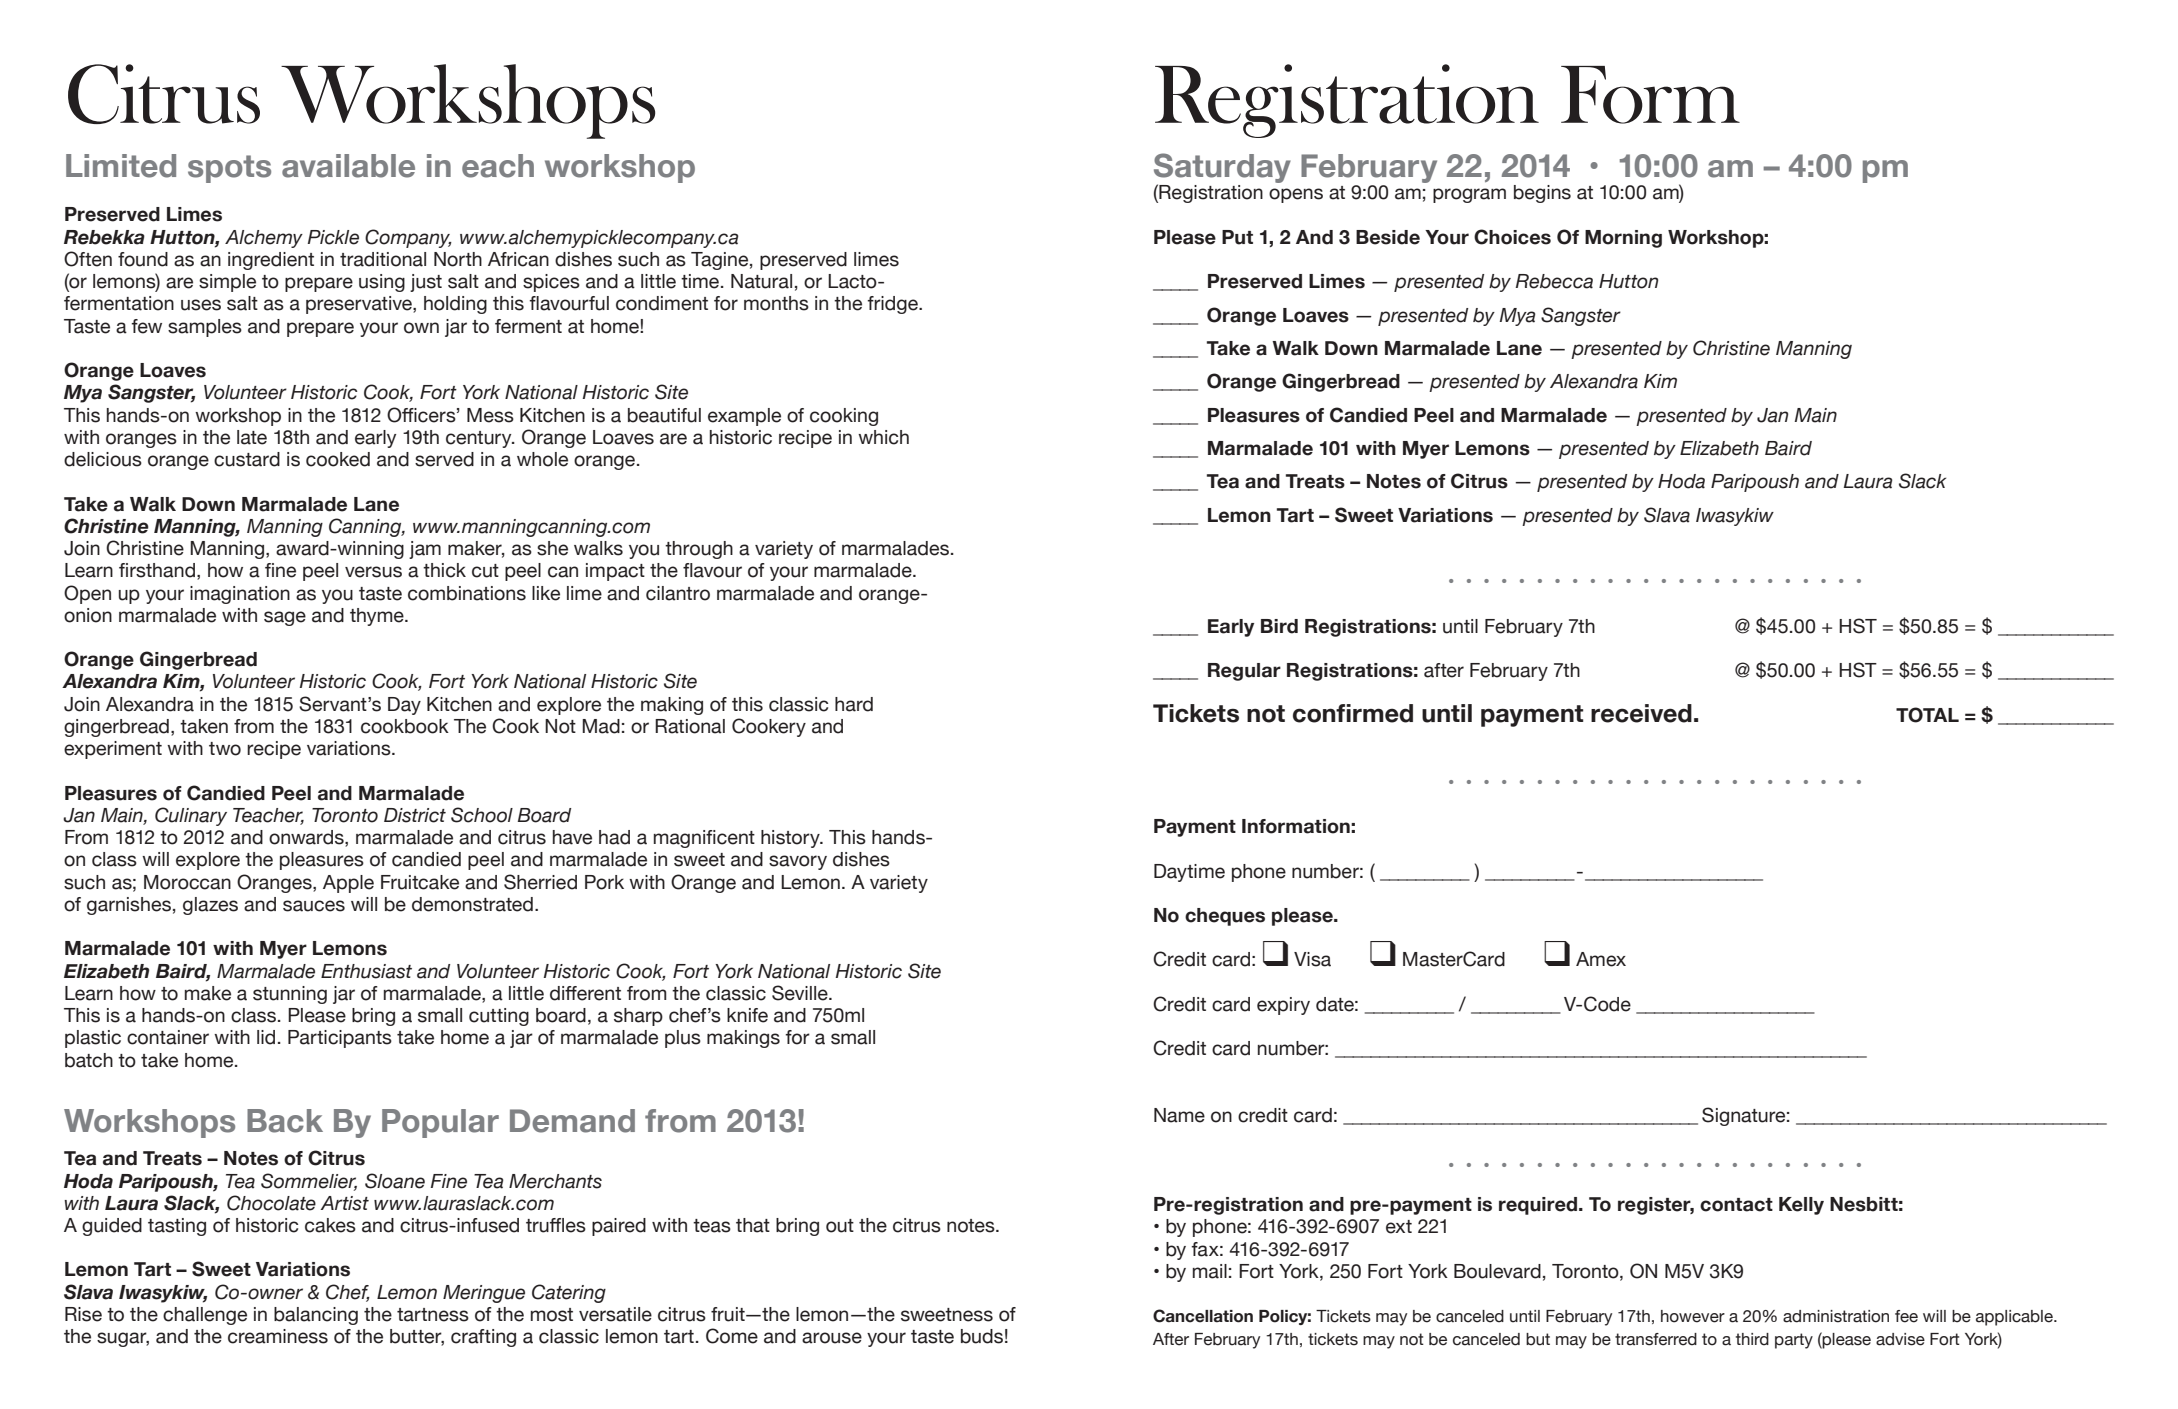 This image has height=1409, width=2178. Describe the element at coordinates (1225, 917) in the image. I see `cheques` at that location.
